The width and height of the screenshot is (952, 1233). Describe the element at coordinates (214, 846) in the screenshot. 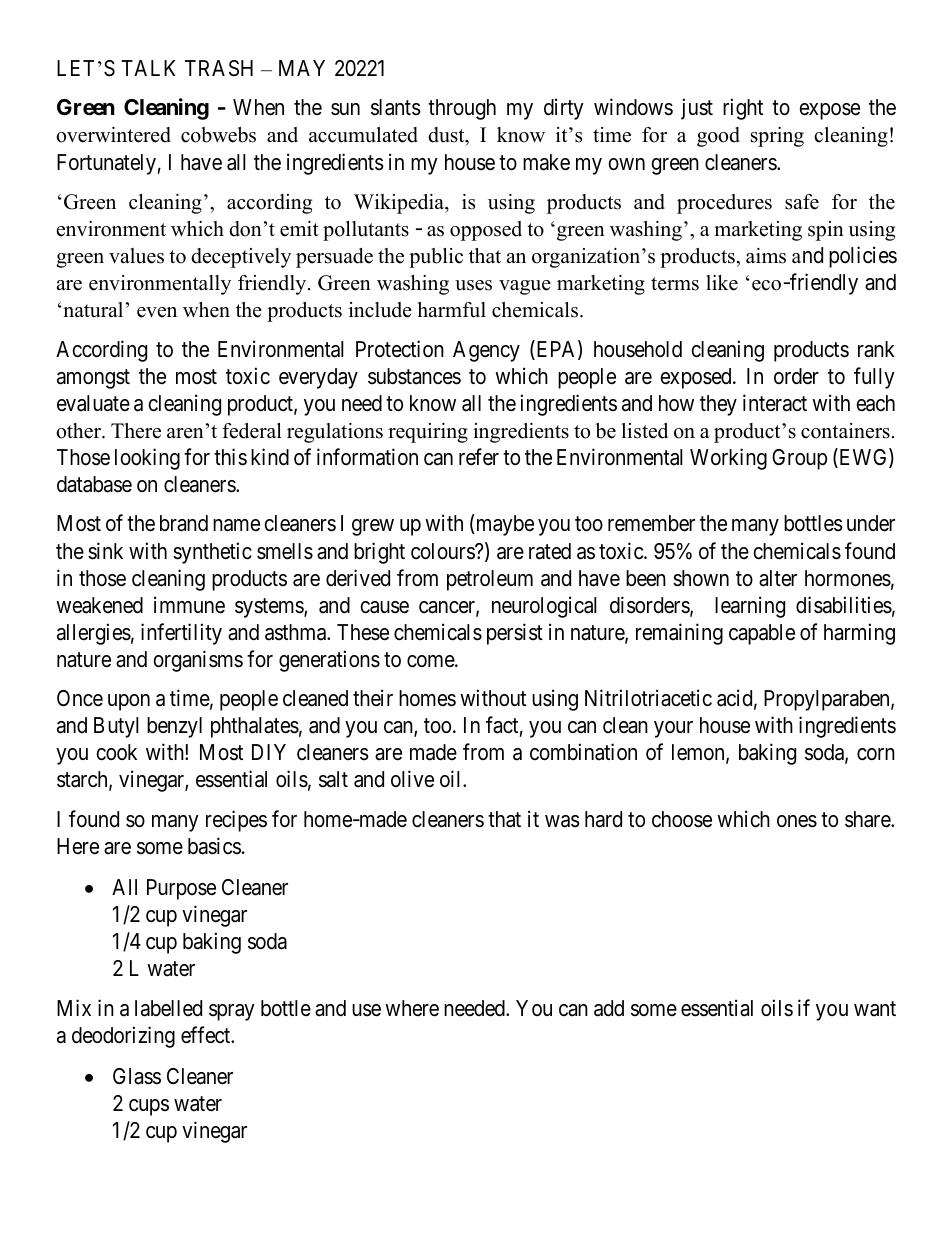

I see `basics` at that location.
